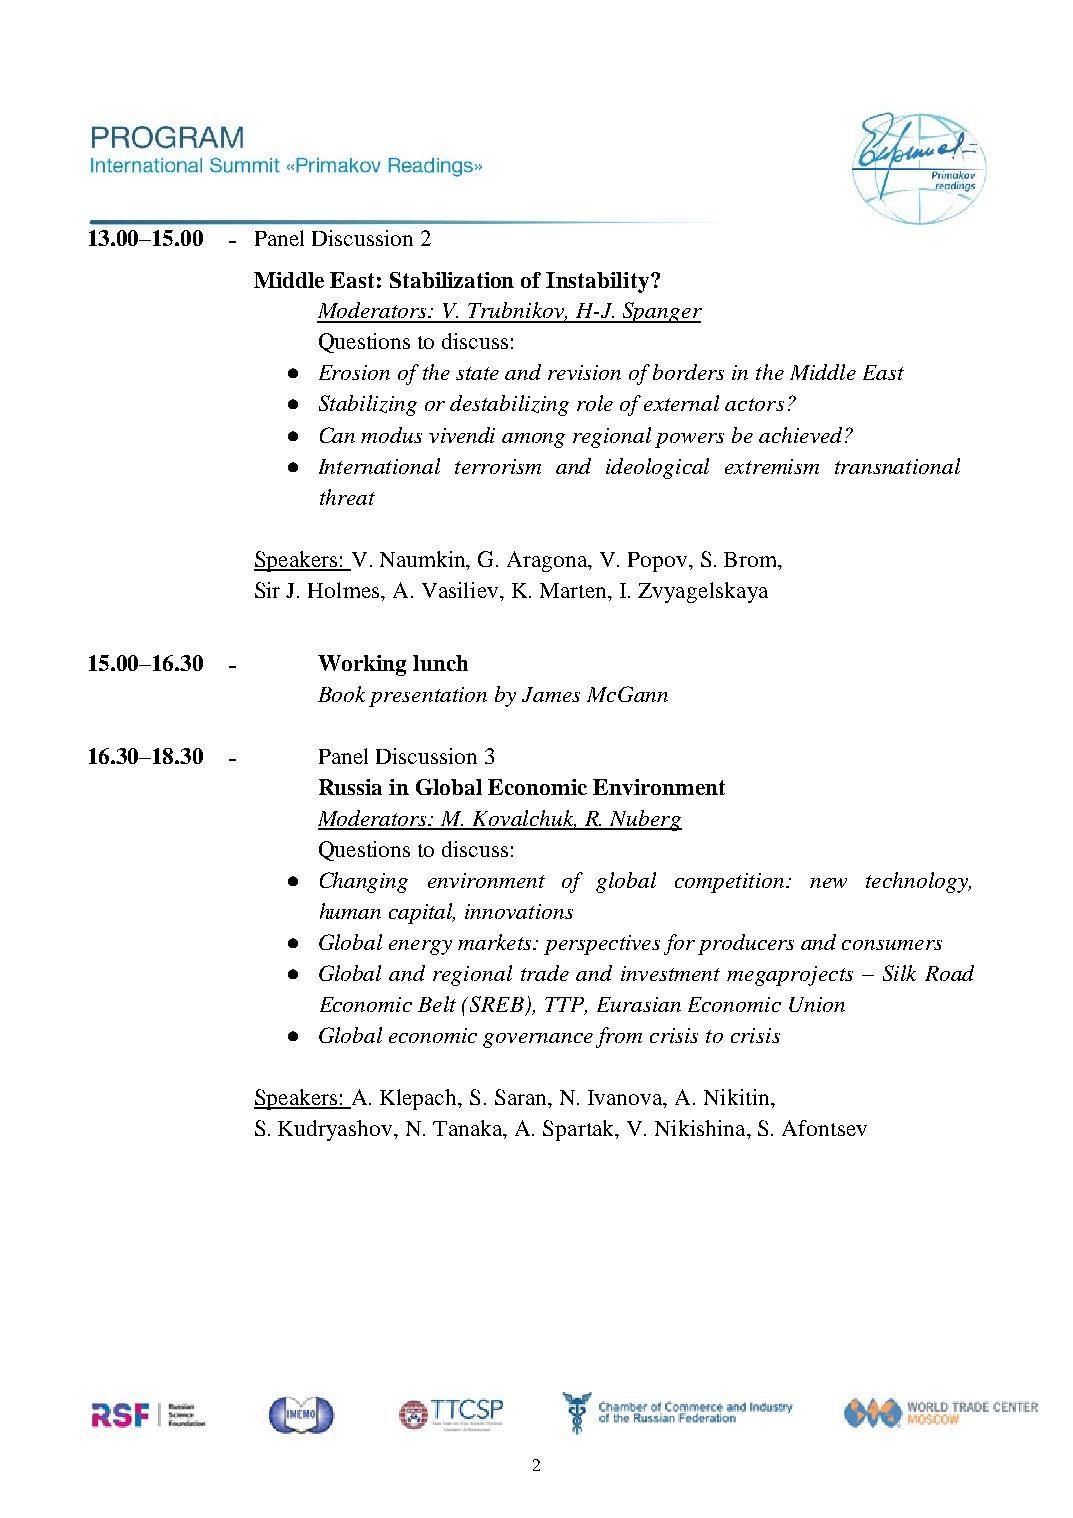 The height and width of the image is (1518, 1073). Describe the element at coordinates (354, 372) in the image. I see `Erosion` at that location.
